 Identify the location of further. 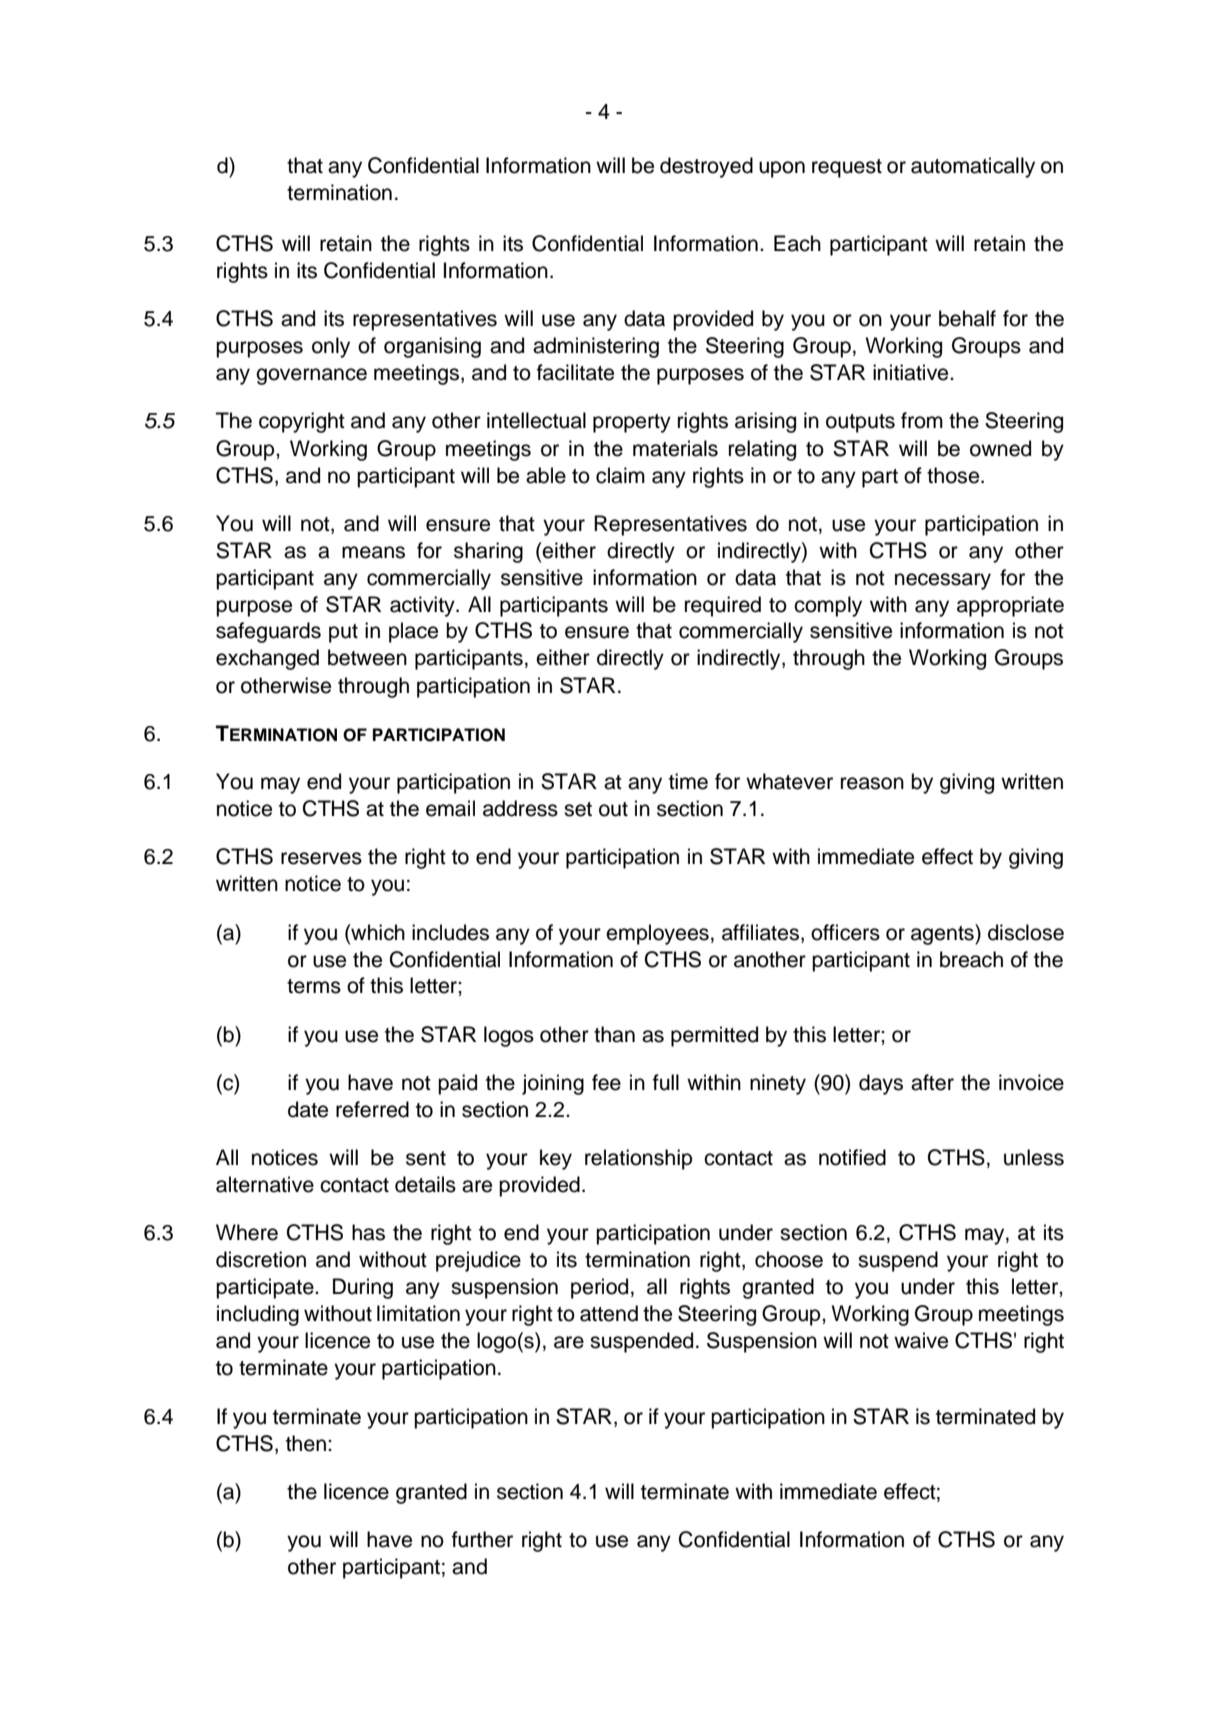
(482, 1539).
